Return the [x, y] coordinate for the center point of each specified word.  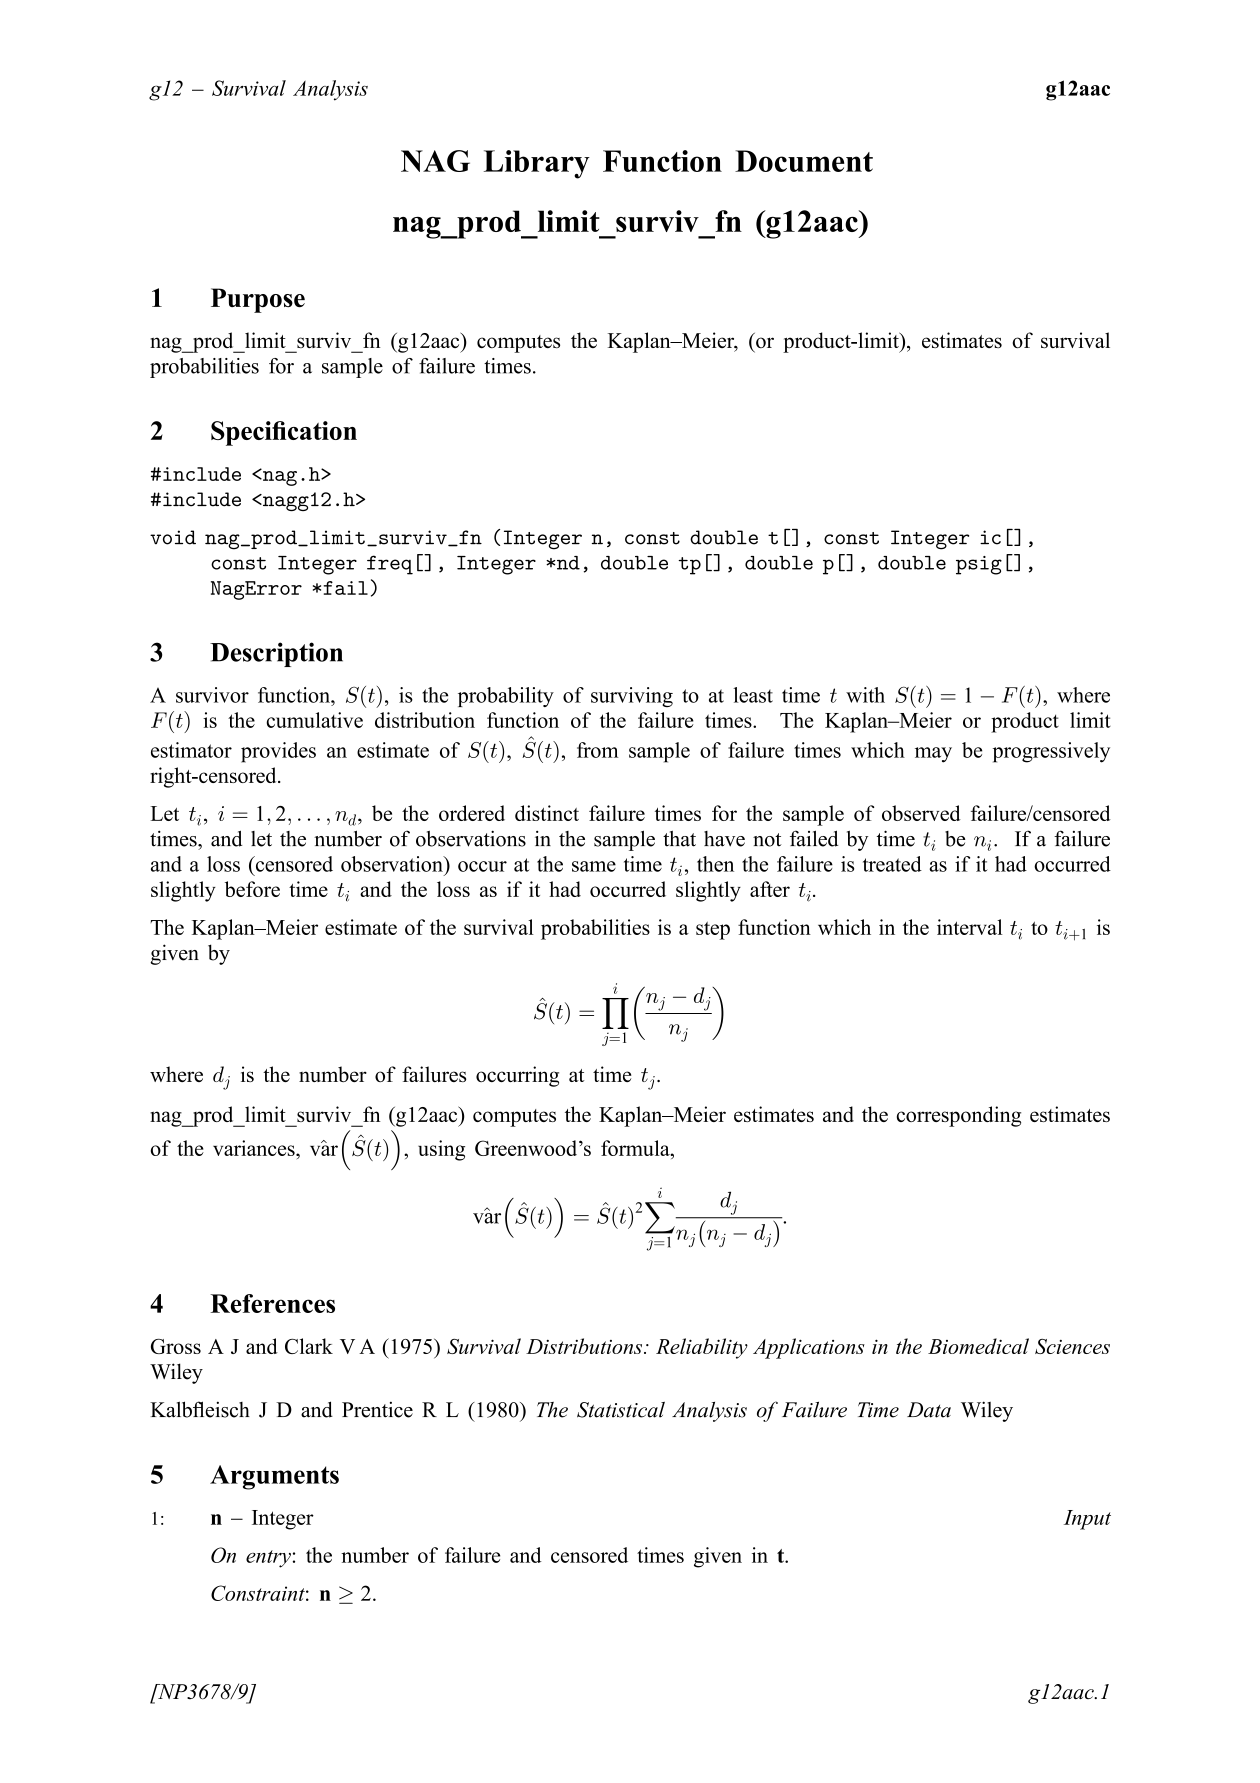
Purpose [258, 300]
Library [537, 164]
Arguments [274, 1477]
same [594, 866]
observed [921, 813]
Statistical [621, 1410]
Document [804, 161]
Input [1087, 1520]
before [252, 889]
